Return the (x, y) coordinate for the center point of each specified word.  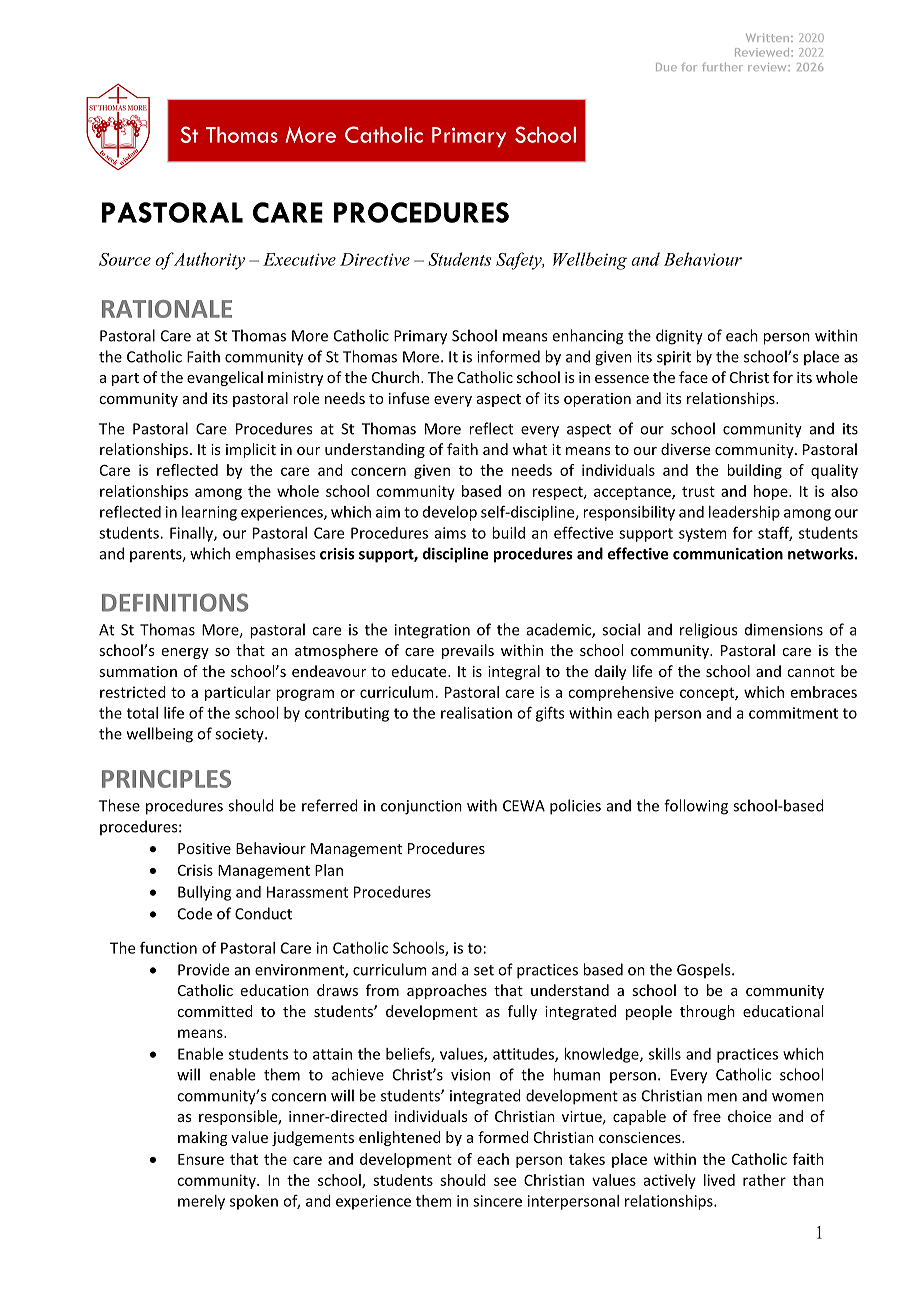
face (693, 377)
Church (395, 377)
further (722, 67)
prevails (468, 651)
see (505, 1181)
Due (666, 67)
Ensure (201, 1159)
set (484, 970)
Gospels (705, 970)
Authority (209, 261)
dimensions (784, 629)
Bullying (204, 893)
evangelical (225, 378)
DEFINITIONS (175, 602)
